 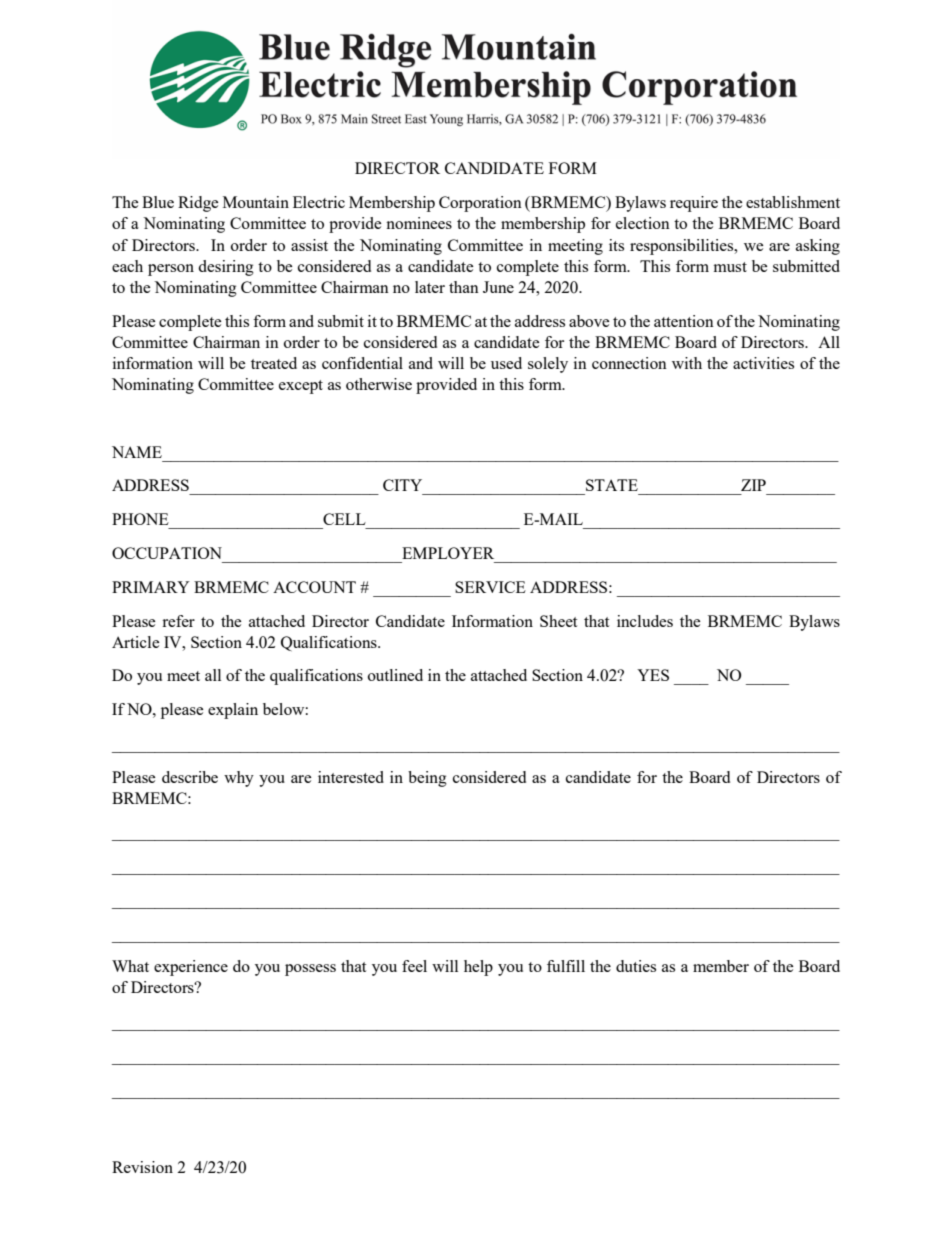 What do you see at coordinates (239, 779) in the image?
I see `why` at bounding box center [239, 779].
